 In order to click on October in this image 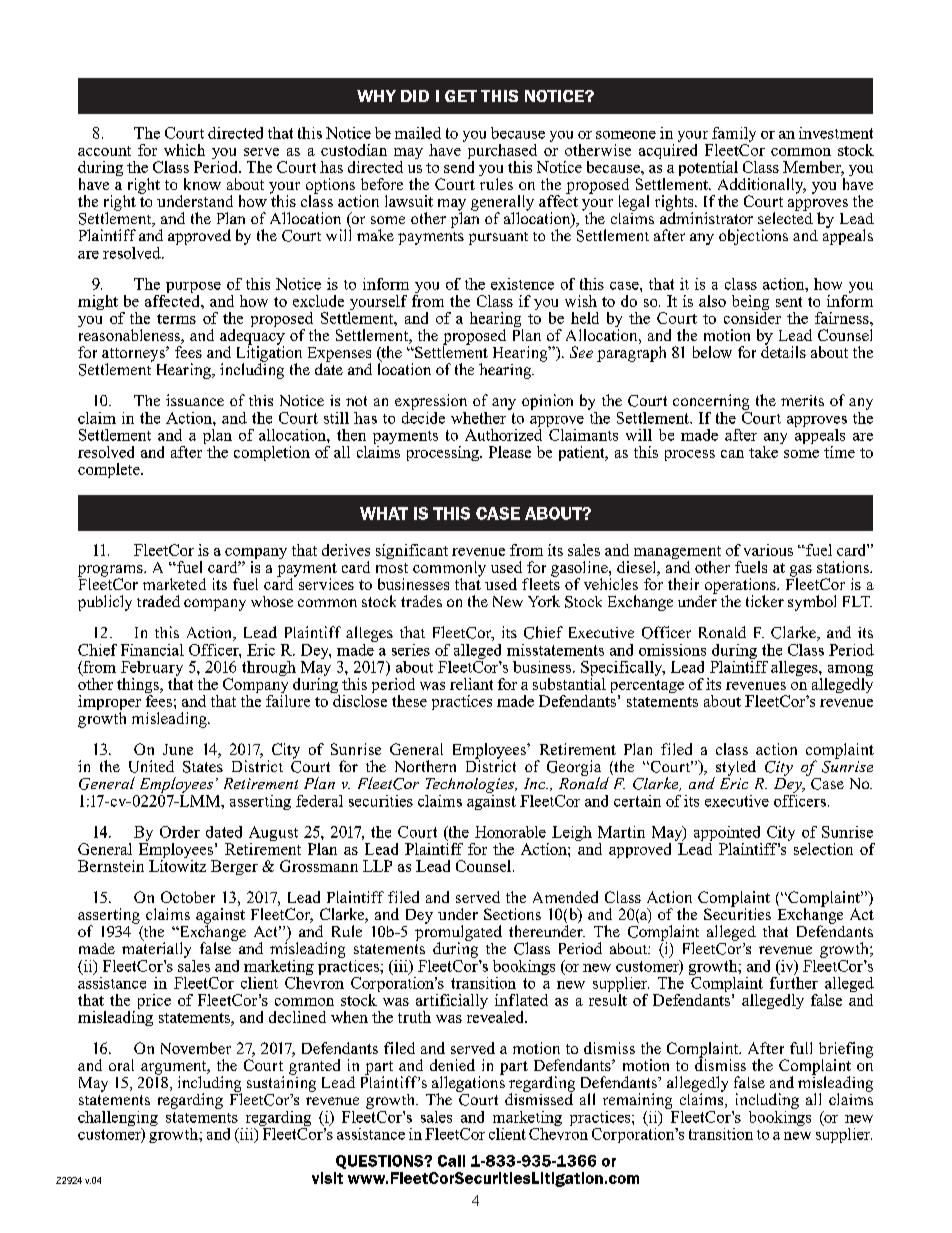, I will do `click(188, 897)`.
